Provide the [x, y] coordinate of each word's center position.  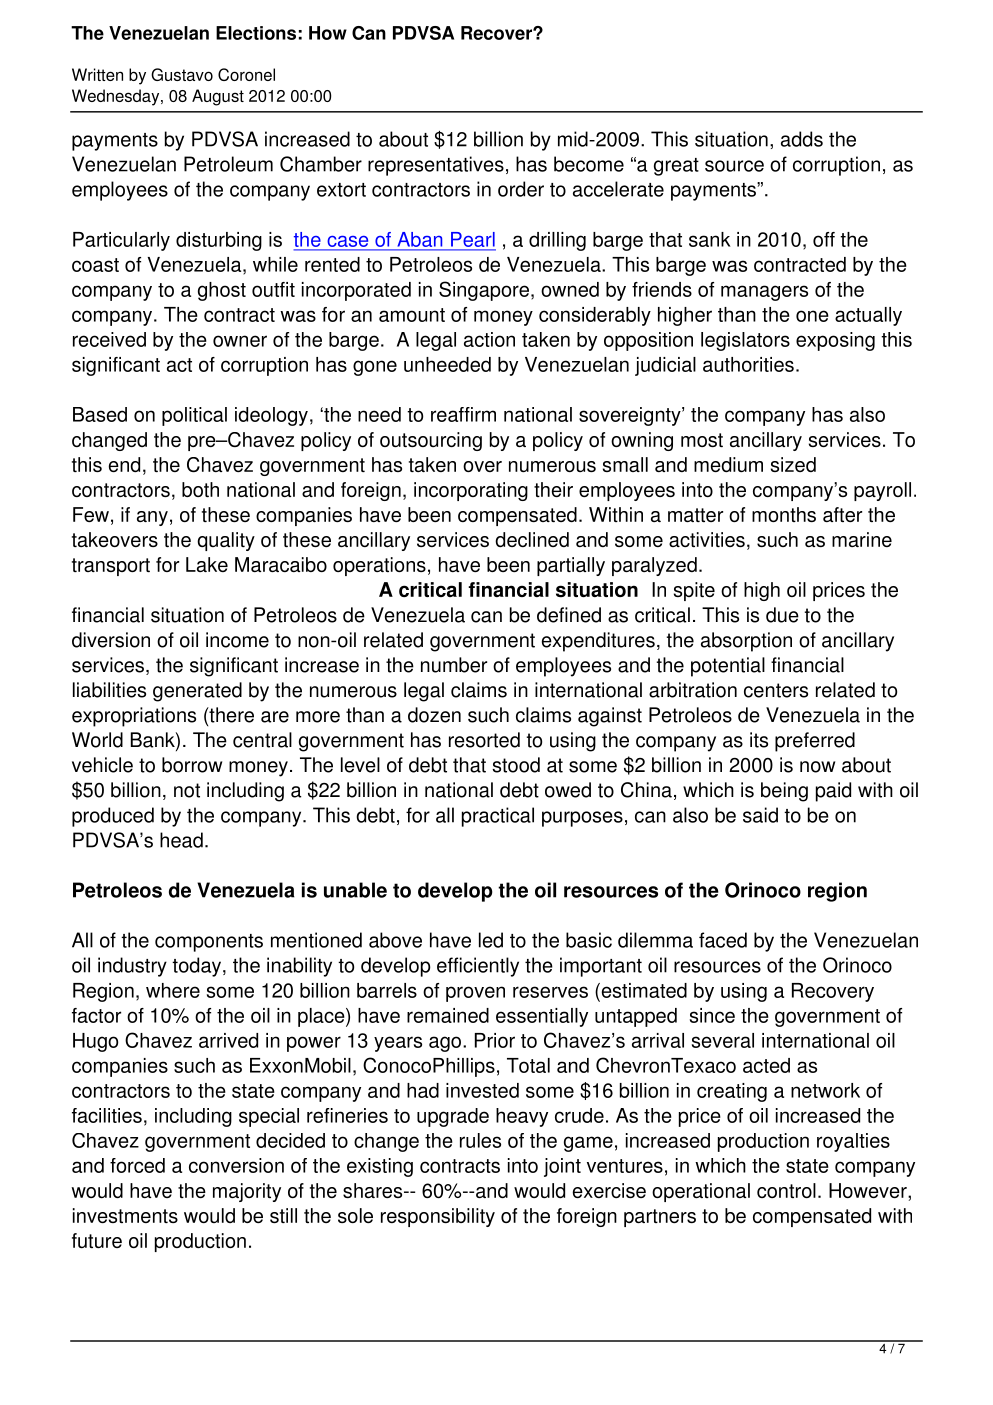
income [237, 640]
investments [125, 1215]
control [786, 1190]
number [454, 665]
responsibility [438, 1217]
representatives [436, 166]
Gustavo [182, 74]
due [782, 615]
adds [802, 139]
